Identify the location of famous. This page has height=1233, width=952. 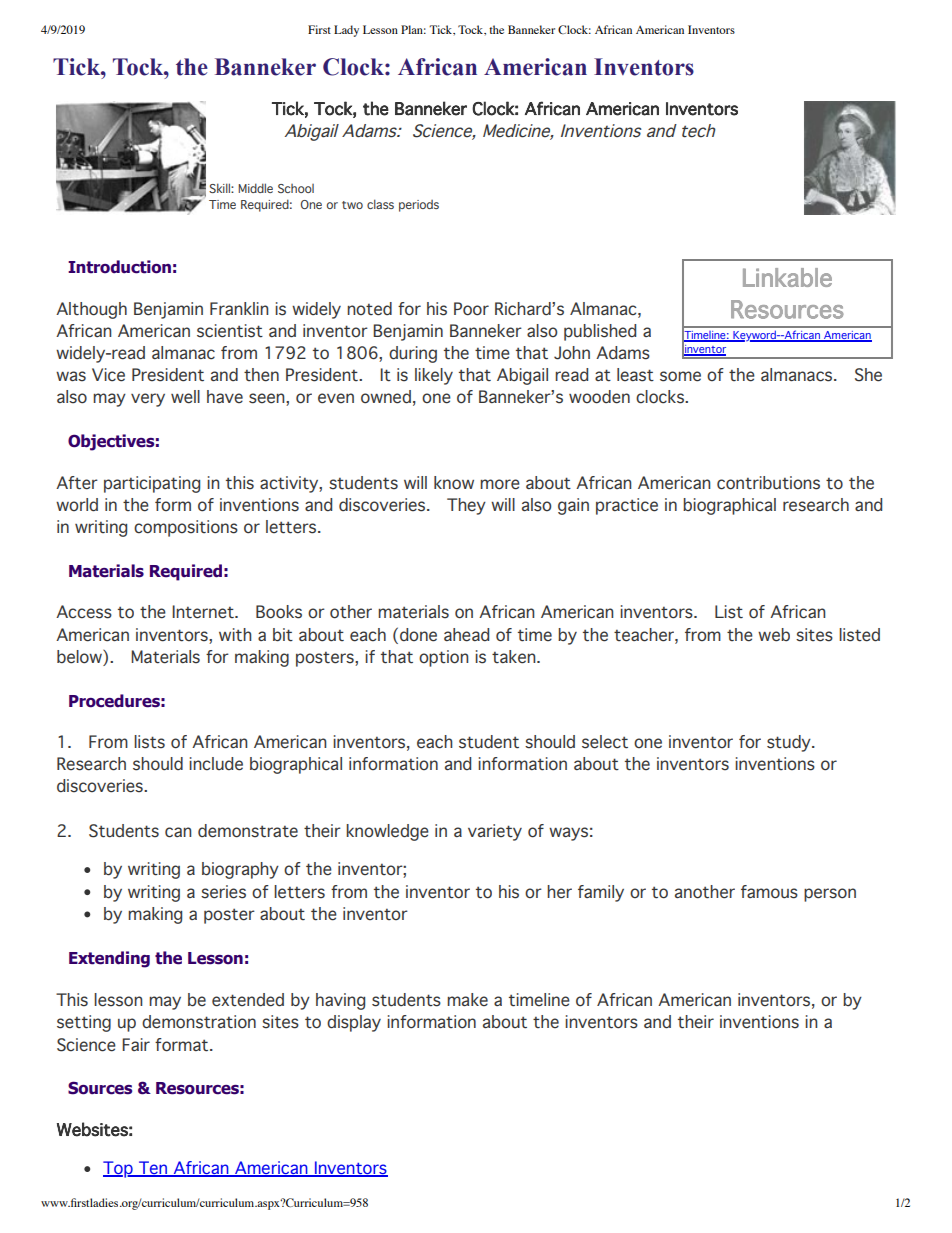
(769, 892).
